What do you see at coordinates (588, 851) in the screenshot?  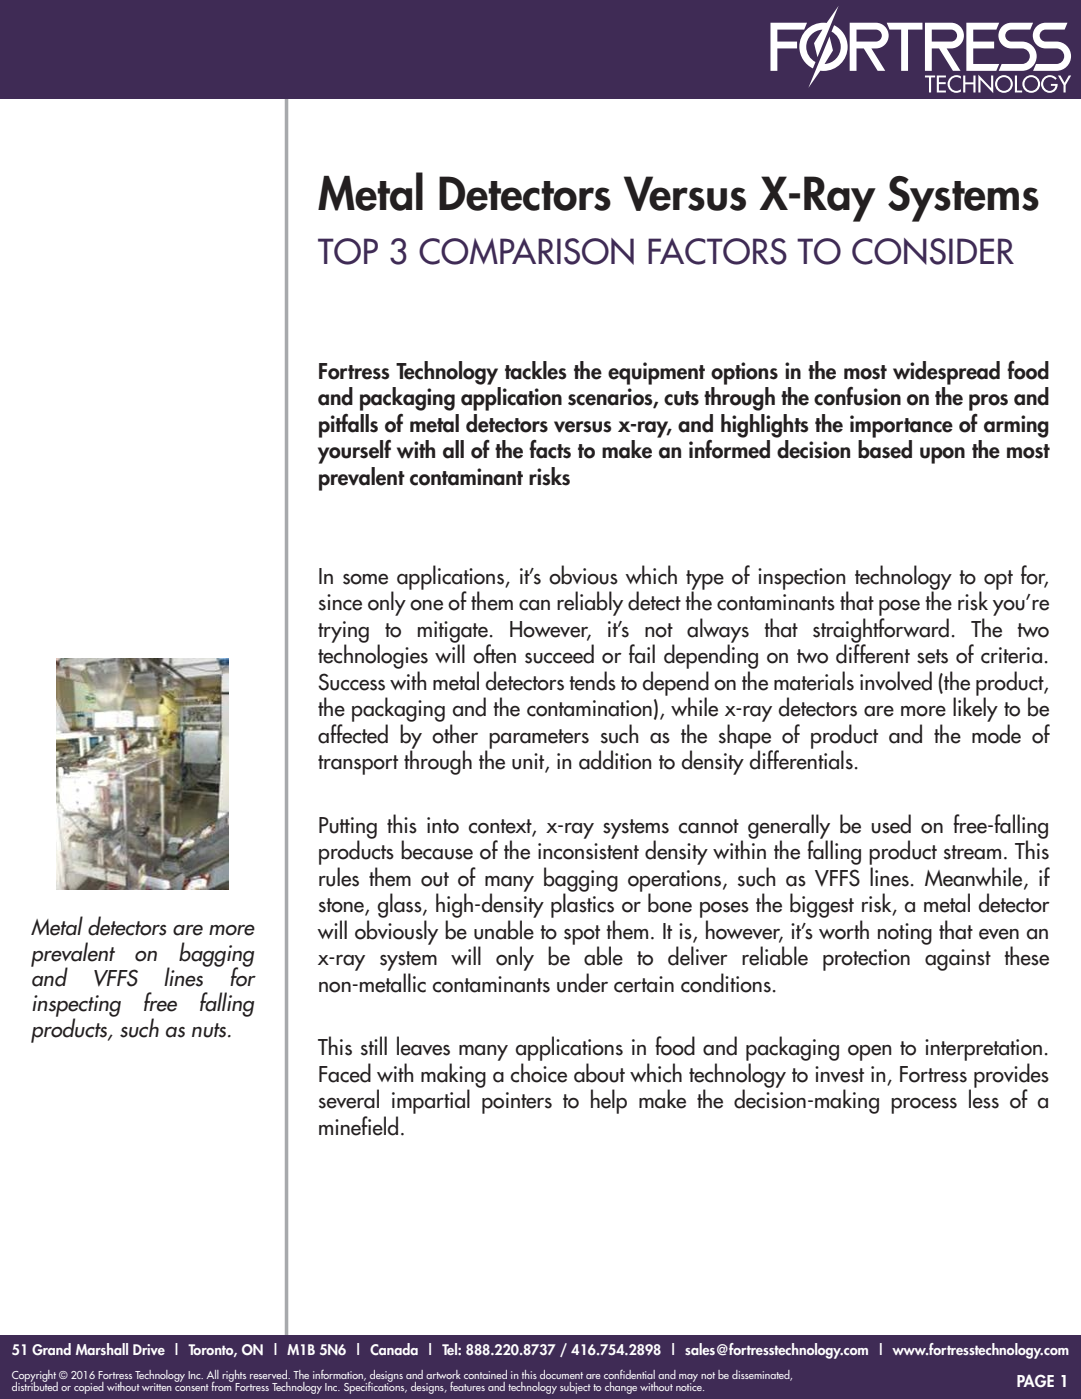 I see `inconsistent` at bounding box center [588, 851].
